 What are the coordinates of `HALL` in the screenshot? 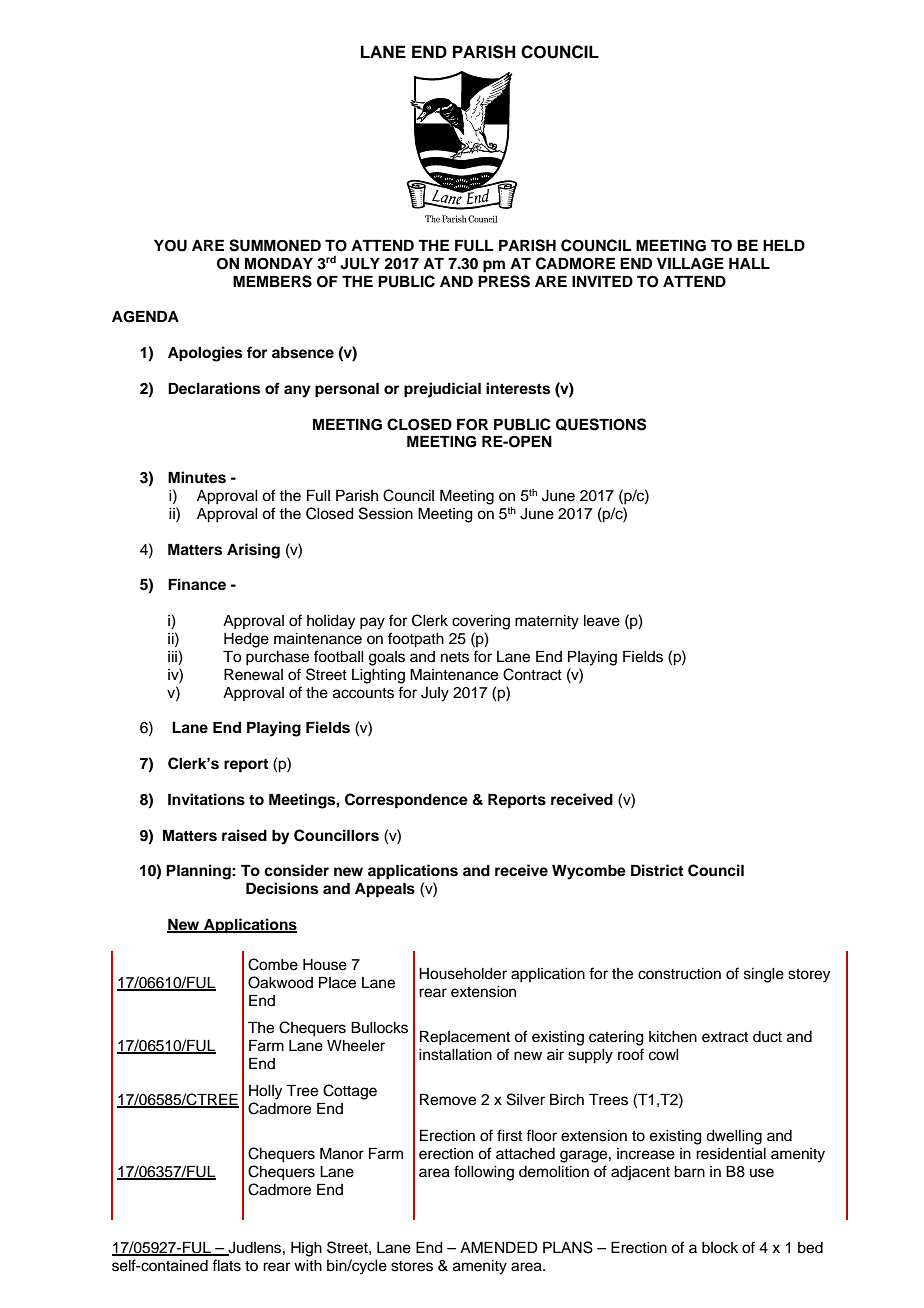 It's located at (749, 263).
